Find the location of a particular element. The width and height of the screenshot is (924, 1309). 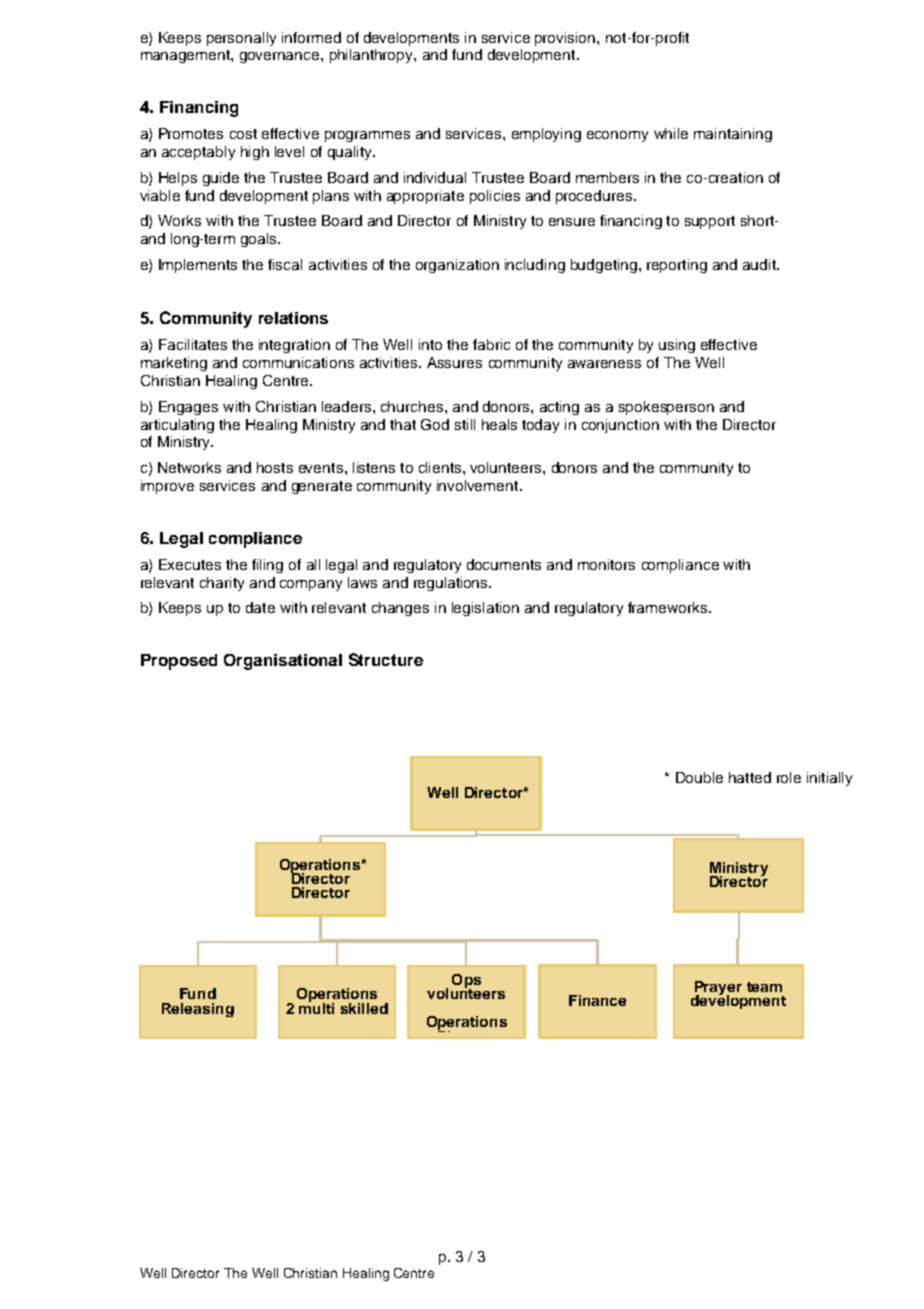

audit is located at coordinates (760, 264).
